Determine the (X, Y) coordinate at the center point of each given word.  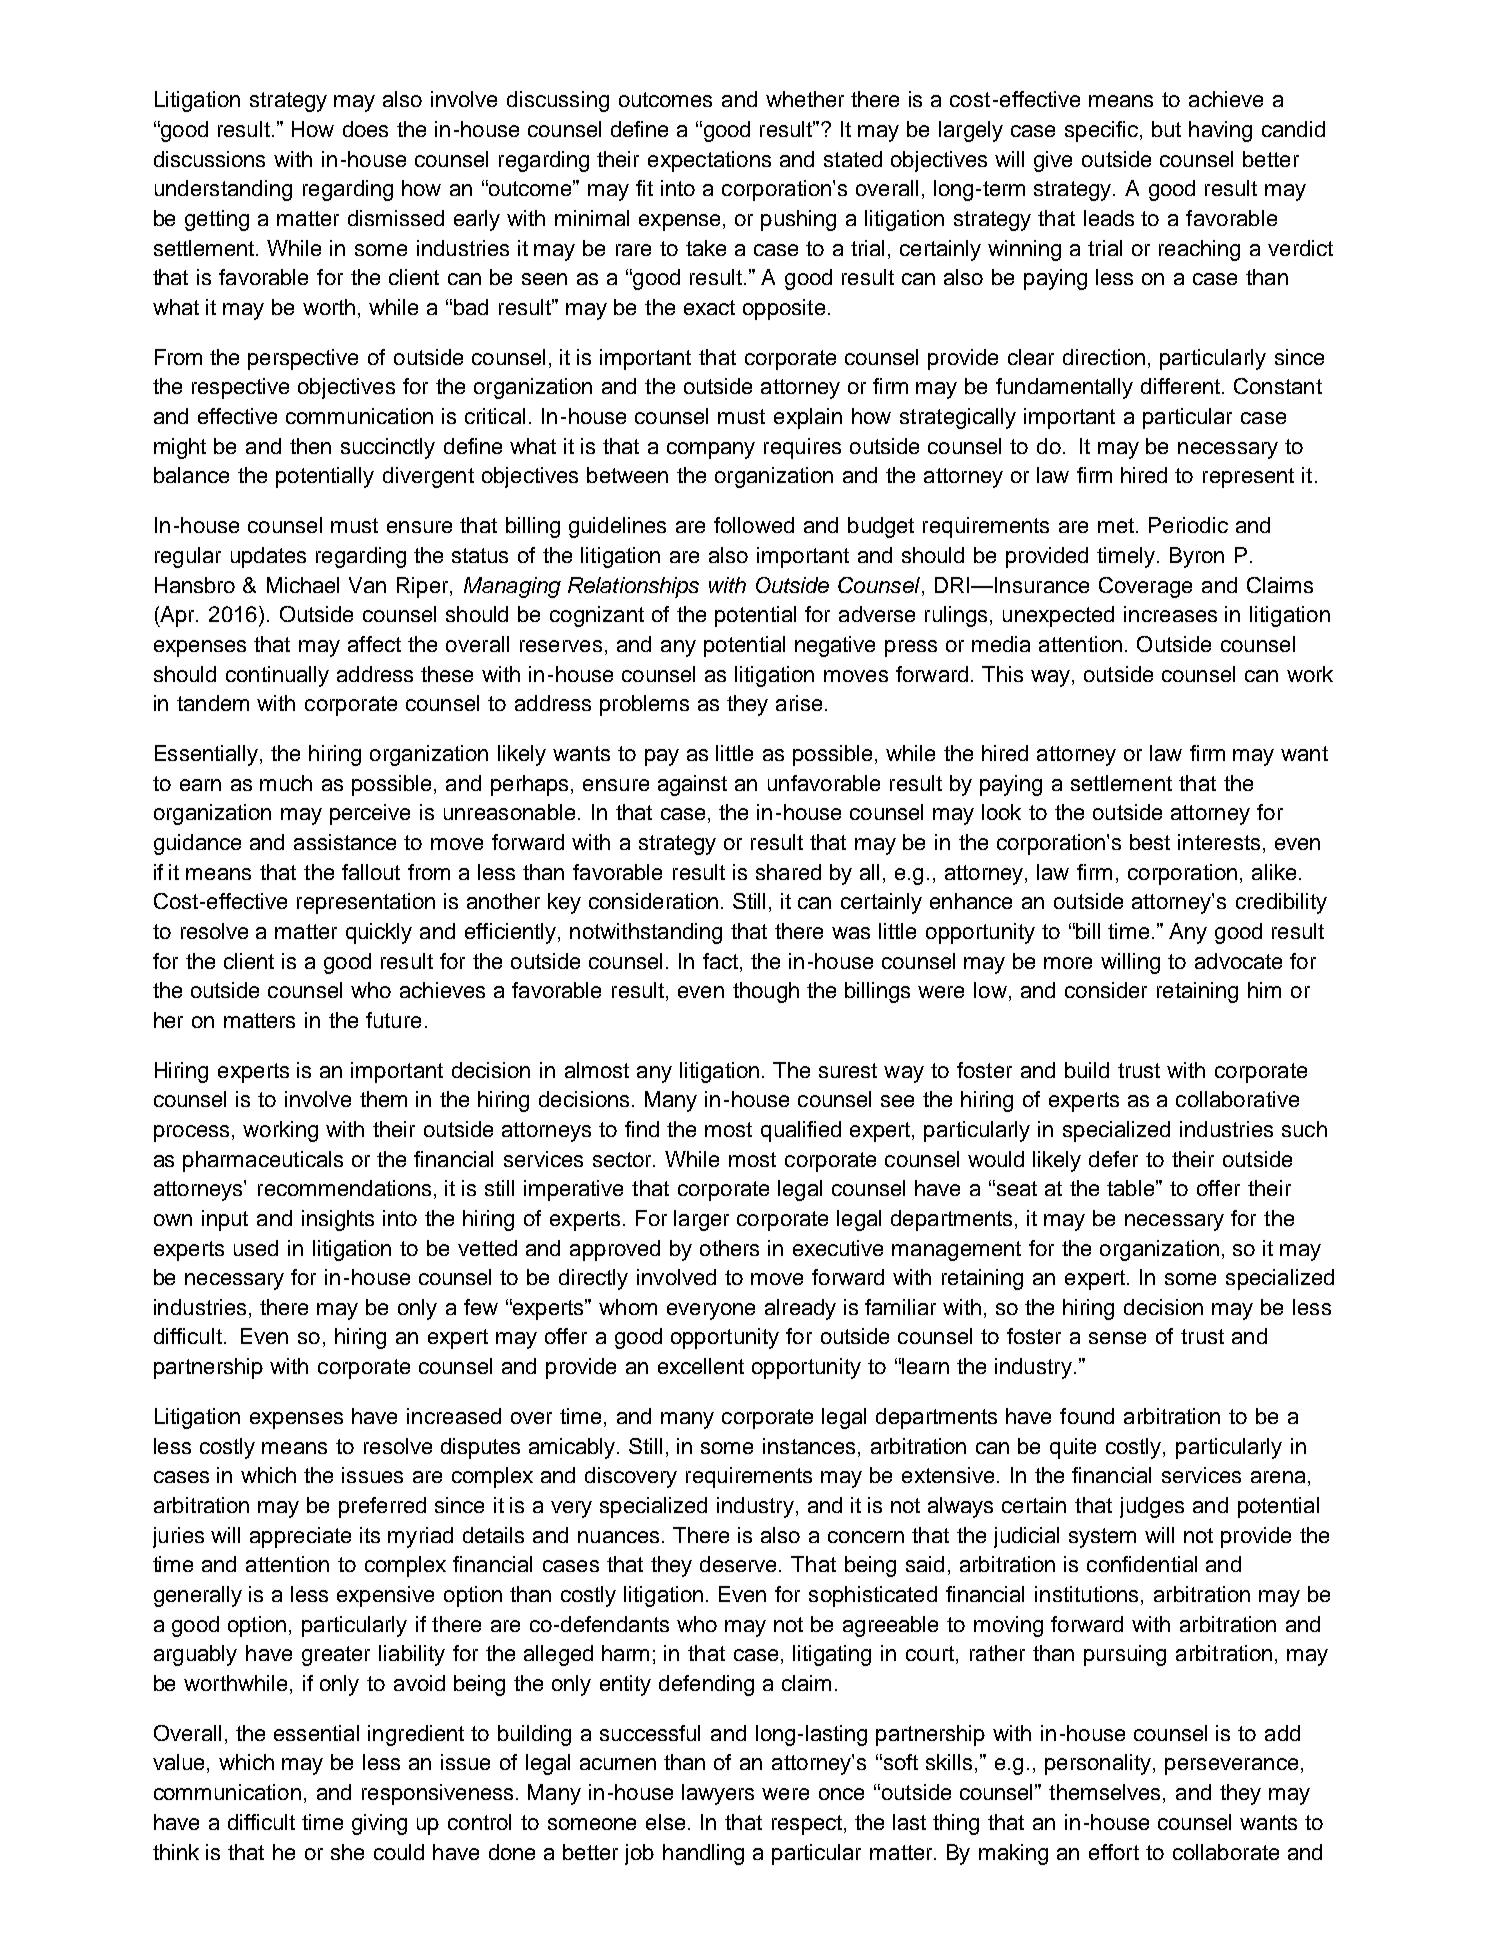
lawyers (718, 1794)
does (365, 129)
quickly (379, 933)
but (1166, 129)
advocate (1238, 961)
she (347, 1852)
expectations (709, 161)
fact (722, 961)
